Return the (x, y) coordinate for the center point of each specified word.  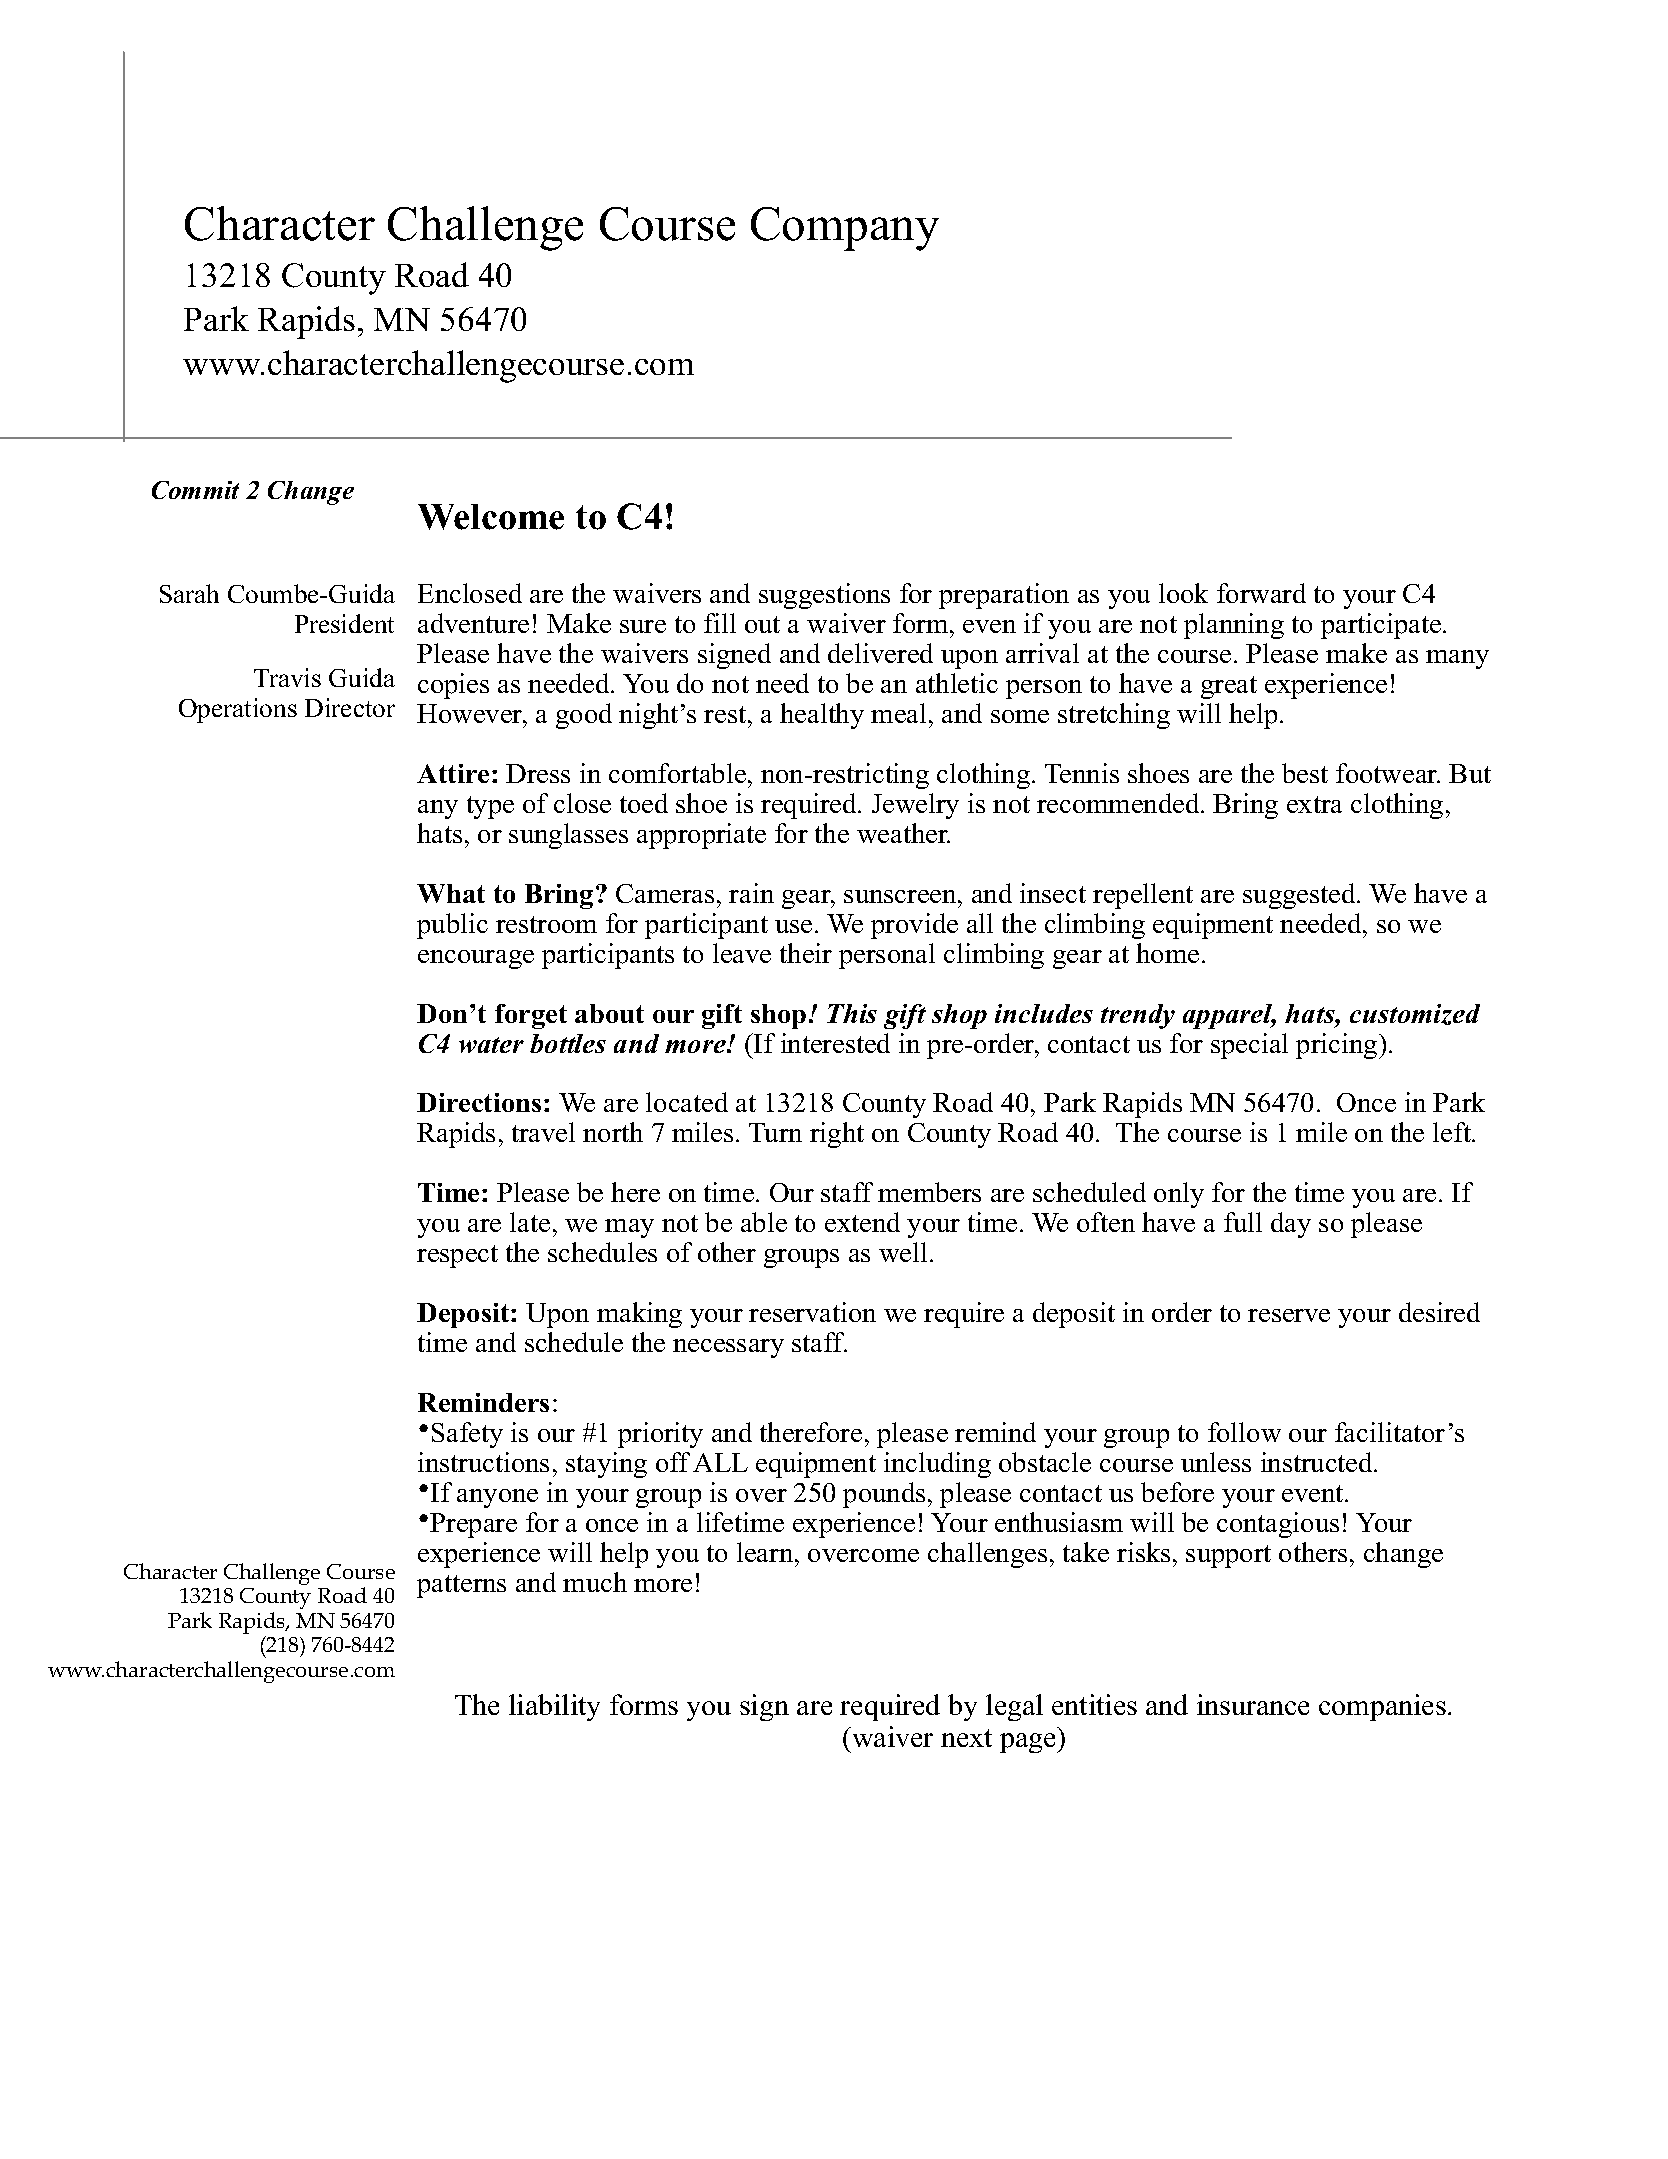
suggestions (824, 596)
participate (1381, 626)
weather (903, 833)
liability (554, 1707)
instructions (483, 1462)
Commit (195, 490)
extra (1314, 804)
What (451, 893)
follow (1244, 1432)
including (937, 1465)
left (1453, 1132)
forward (1261, 593)
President (344, 623)
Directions (479, 1102)
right (837, 1135)
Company (845, 229)
